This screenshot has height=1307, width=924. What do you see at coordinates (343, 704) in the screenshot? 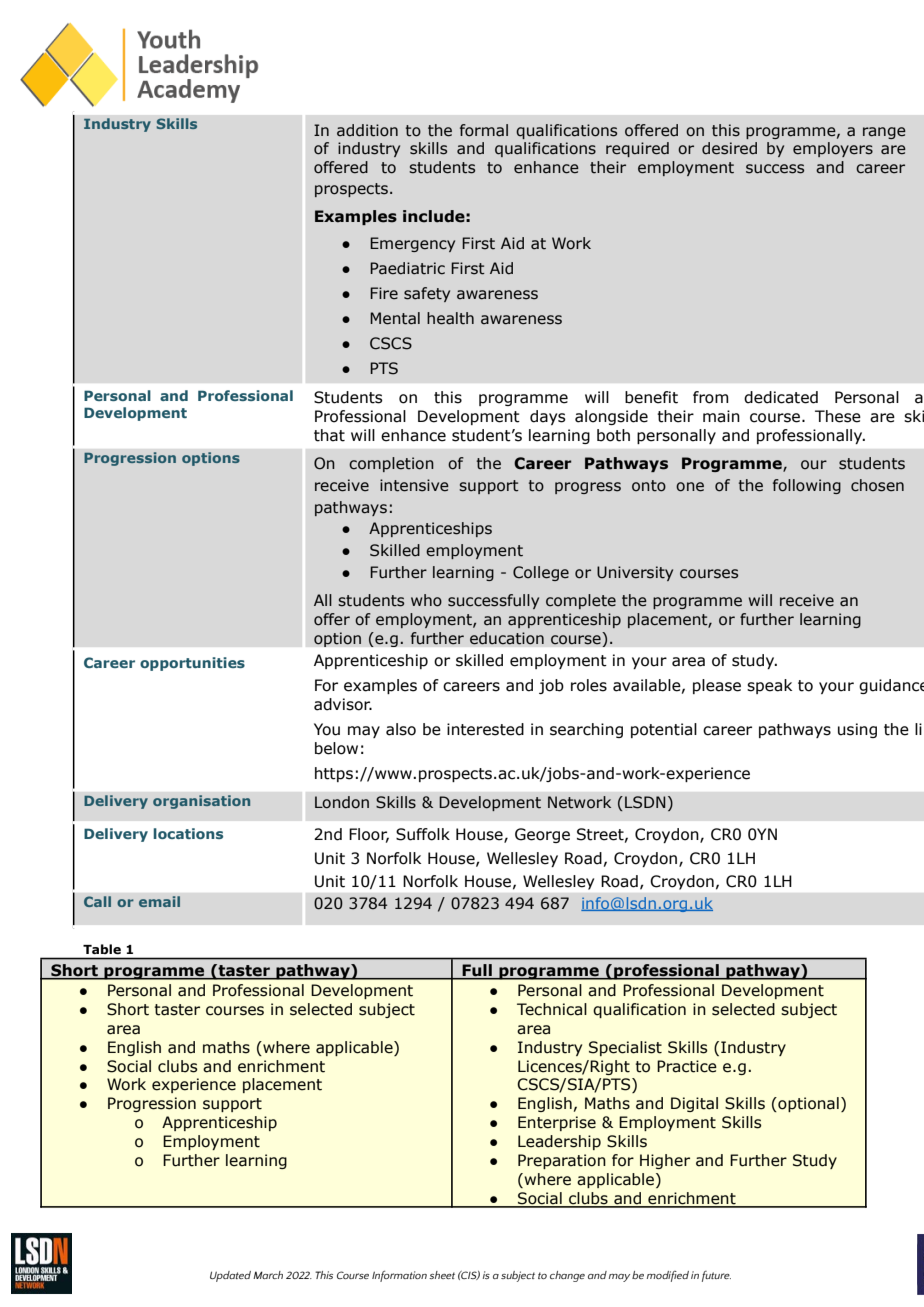
I see `advisor` at bounding box center [343, 704].
